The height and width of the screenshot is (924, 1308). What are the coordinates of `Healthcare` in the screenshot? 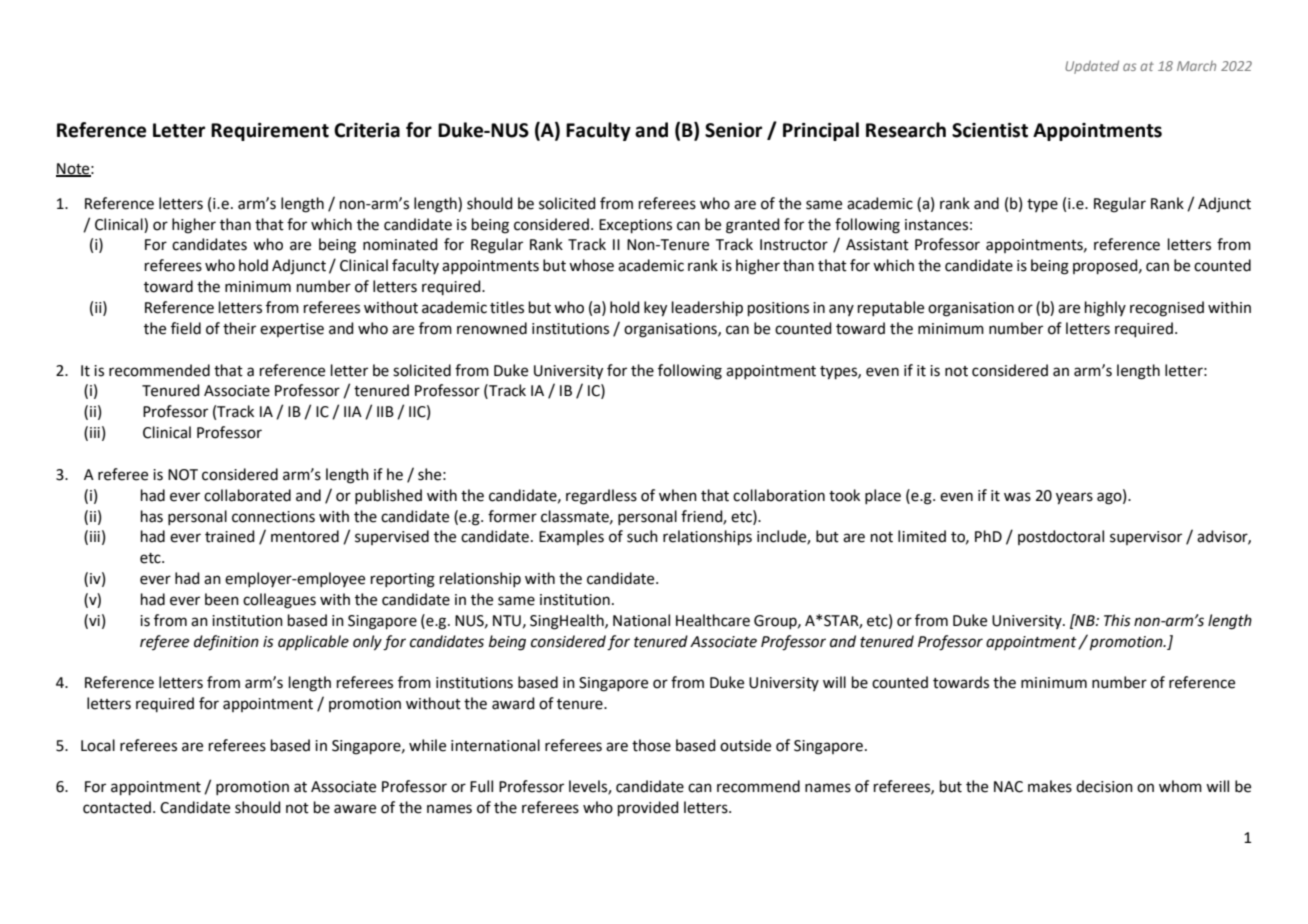 It's located at (713, 620).
